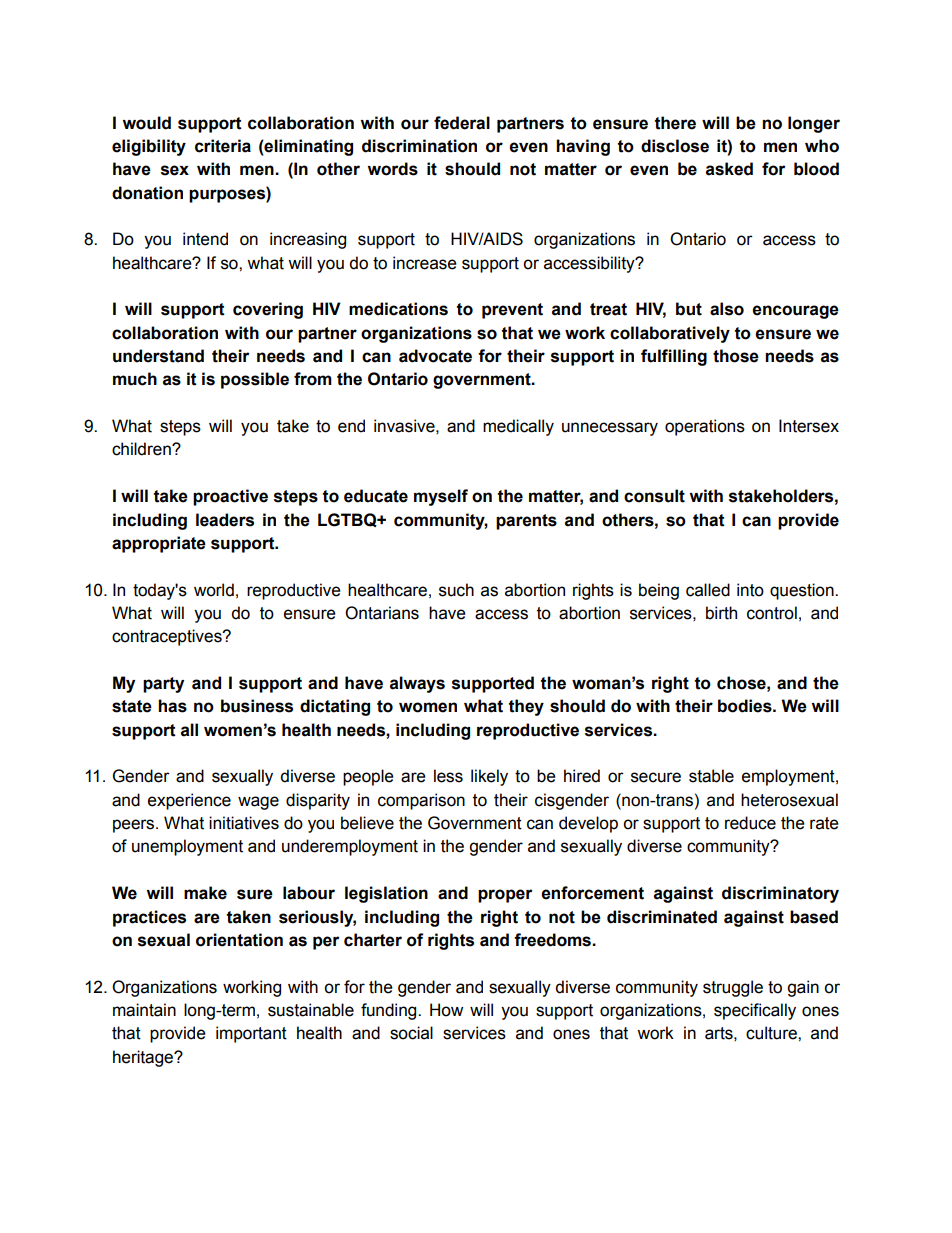  What do you see at coordinates (489, 777) in the screenshot?
I see `likely` at bounding box center [489, 777].
